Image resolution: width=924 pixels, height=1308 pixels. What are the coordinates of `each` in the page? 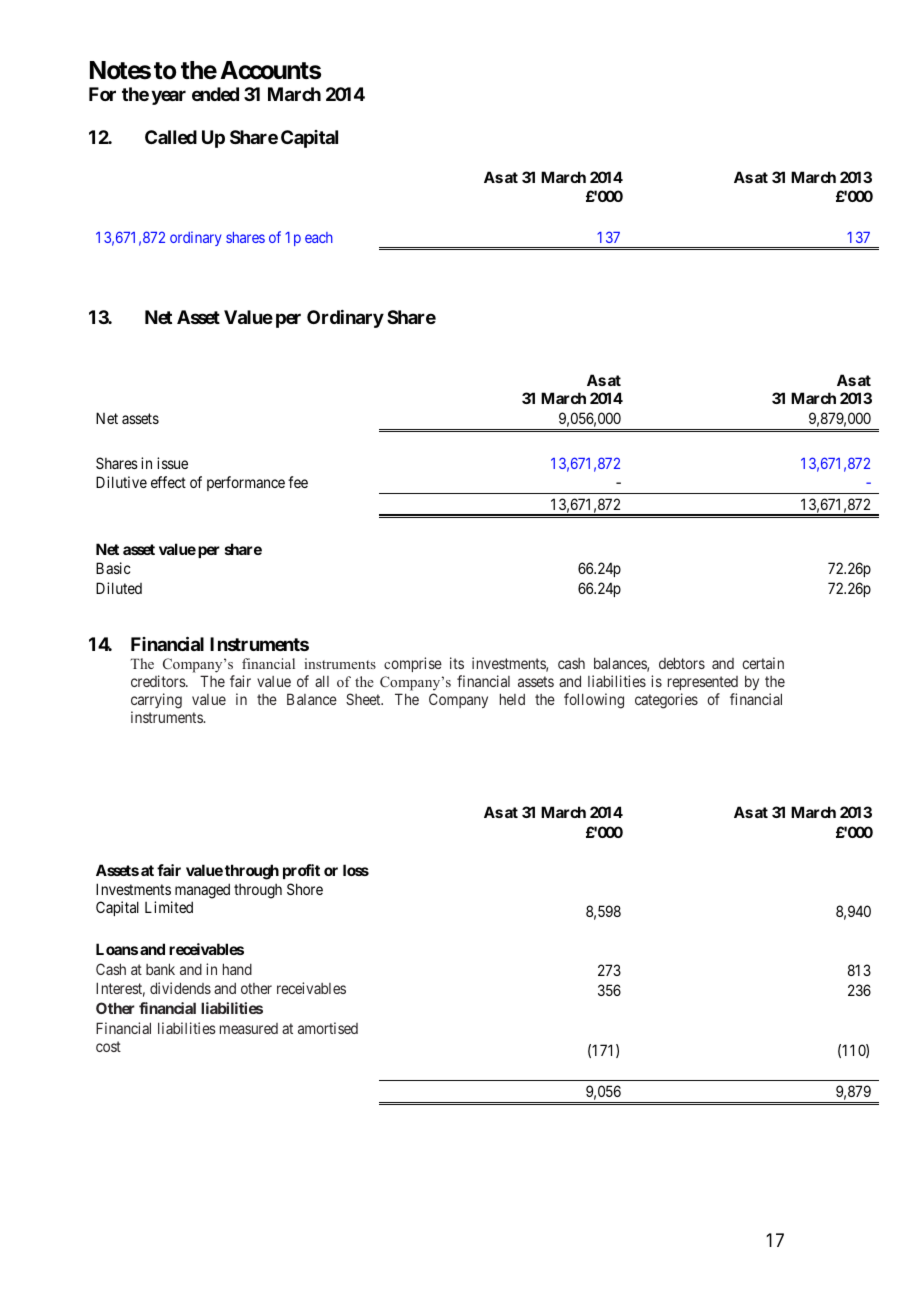 It's located at (319, 237).
